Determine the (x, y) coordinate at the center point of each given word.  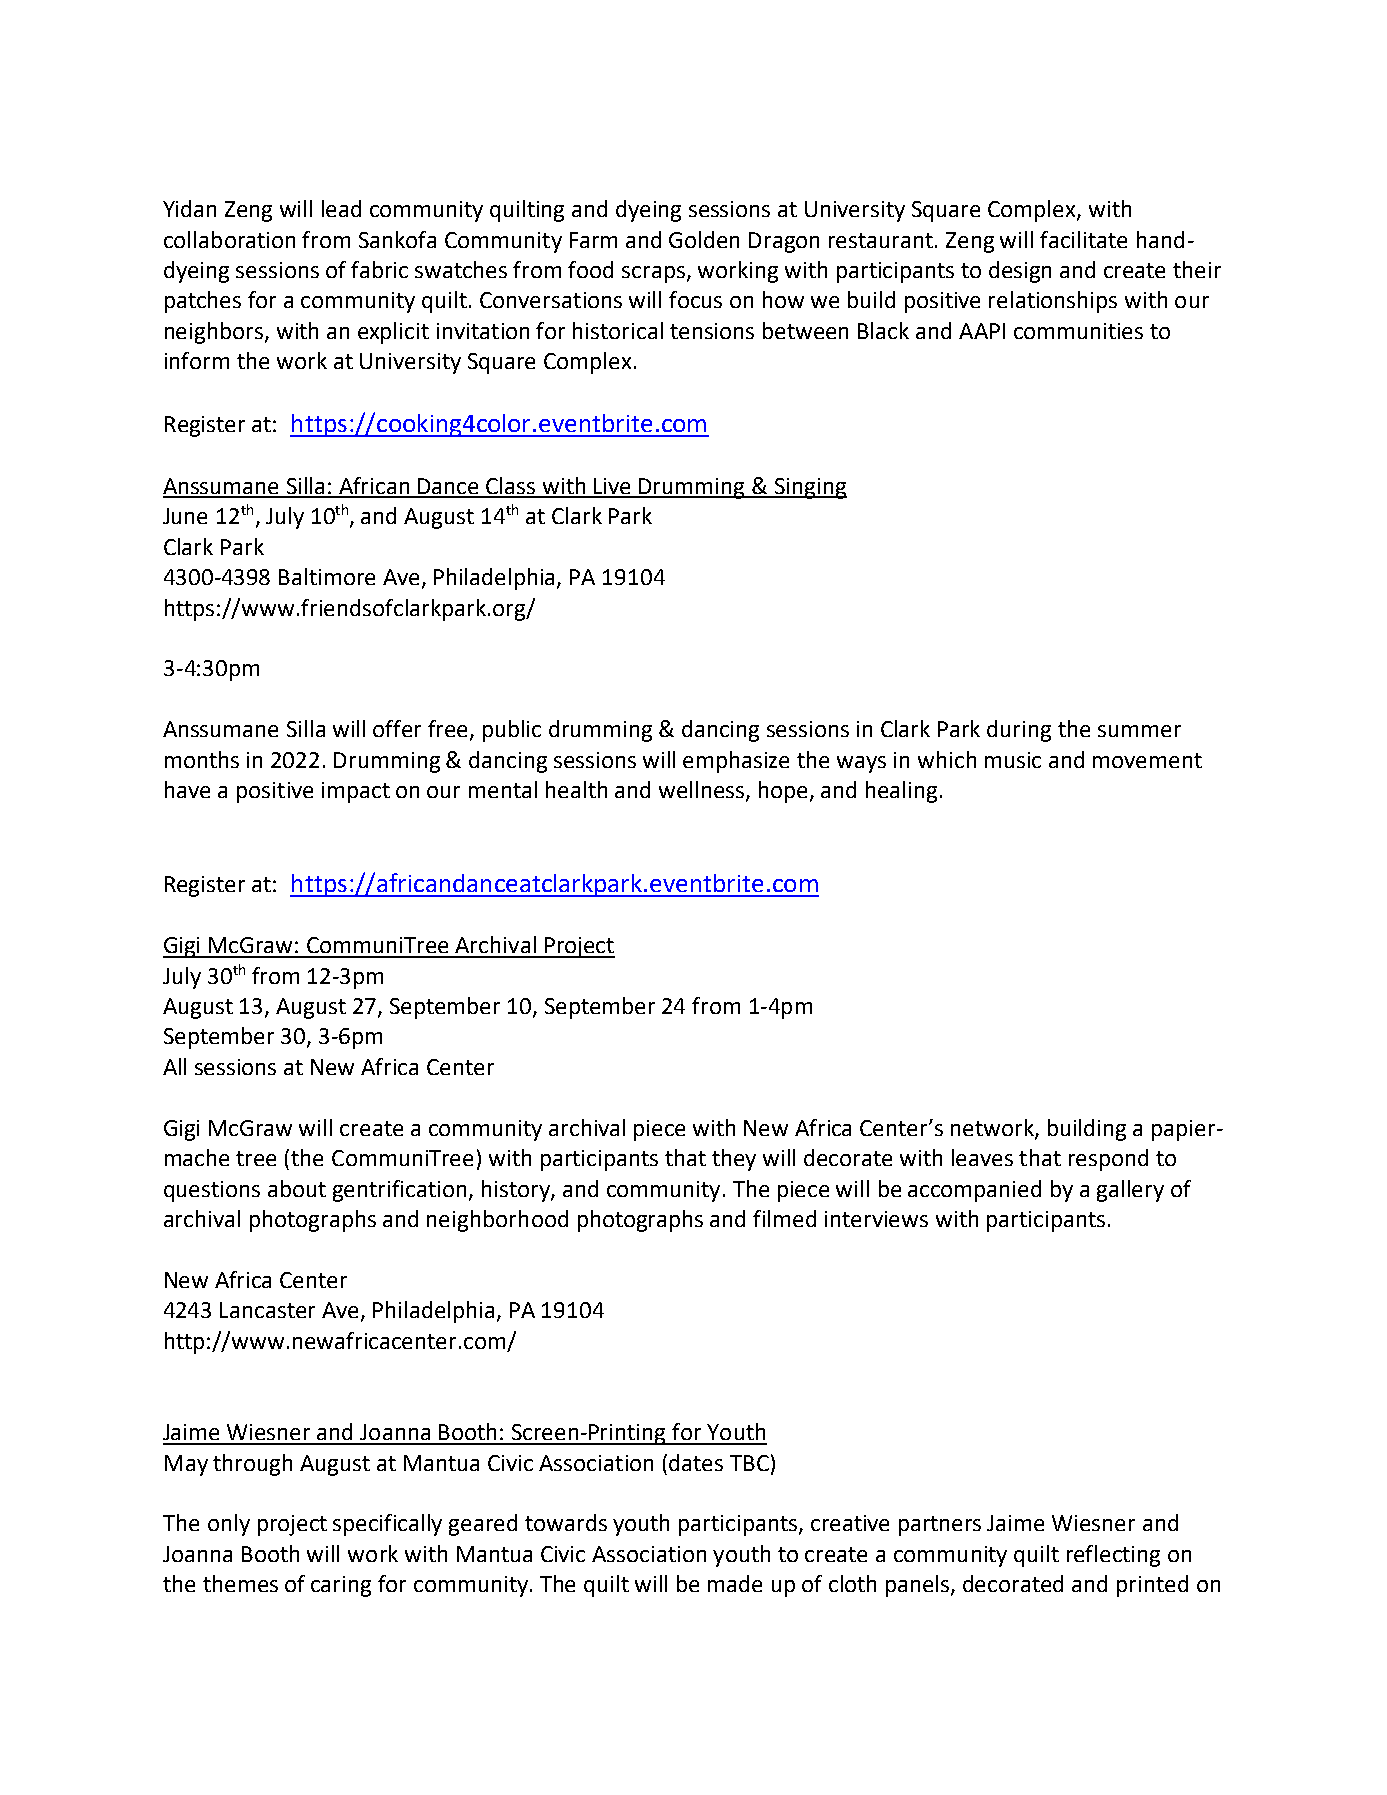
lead (341, 208)
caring (341, 1586)
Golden (704, 239)
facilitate (1083, 239)
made (735, 1583)
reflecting (1113, 1556)
